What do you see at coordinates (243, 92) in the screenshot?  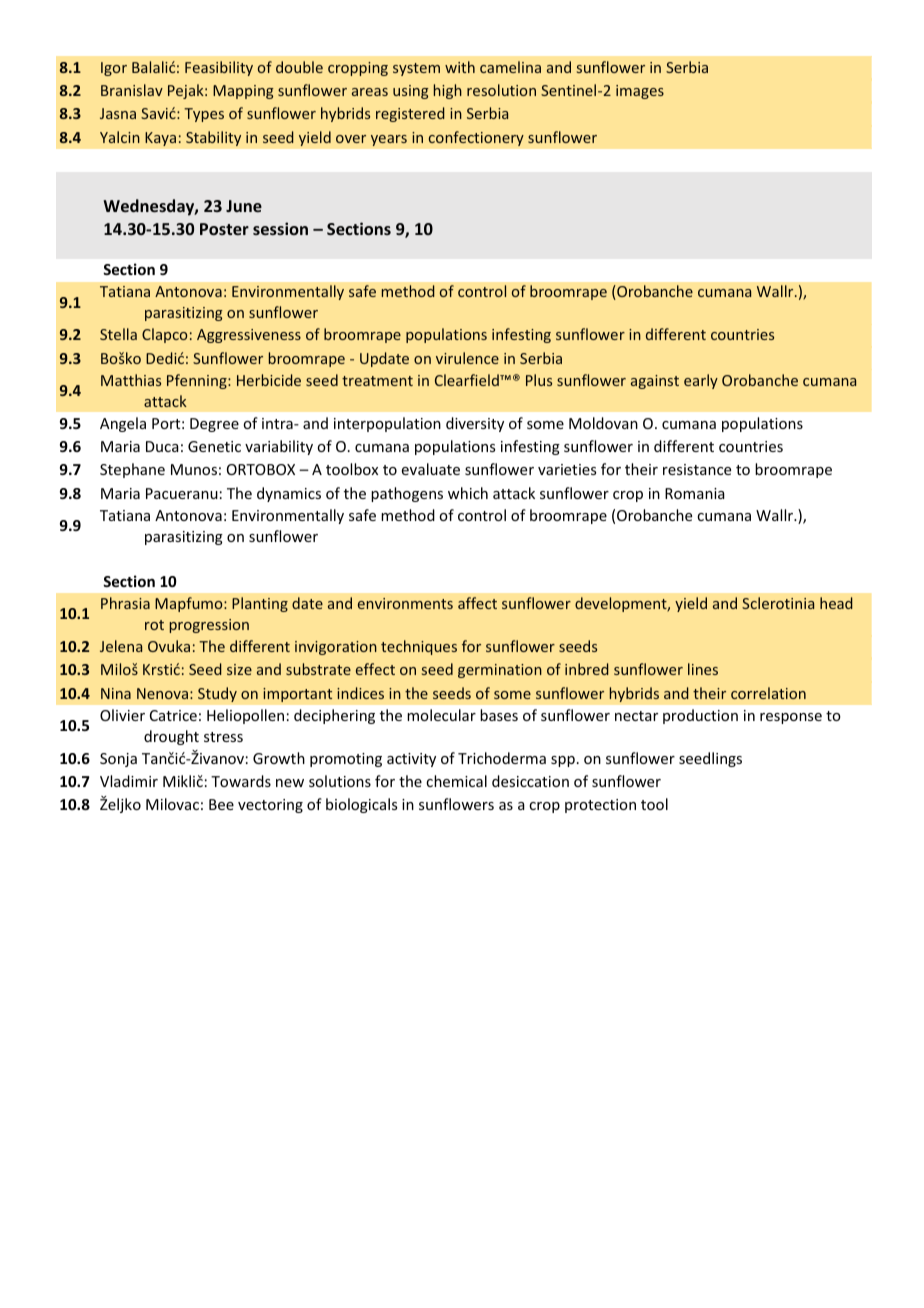 I see `Mapping` at bounding box center [243, 92].
